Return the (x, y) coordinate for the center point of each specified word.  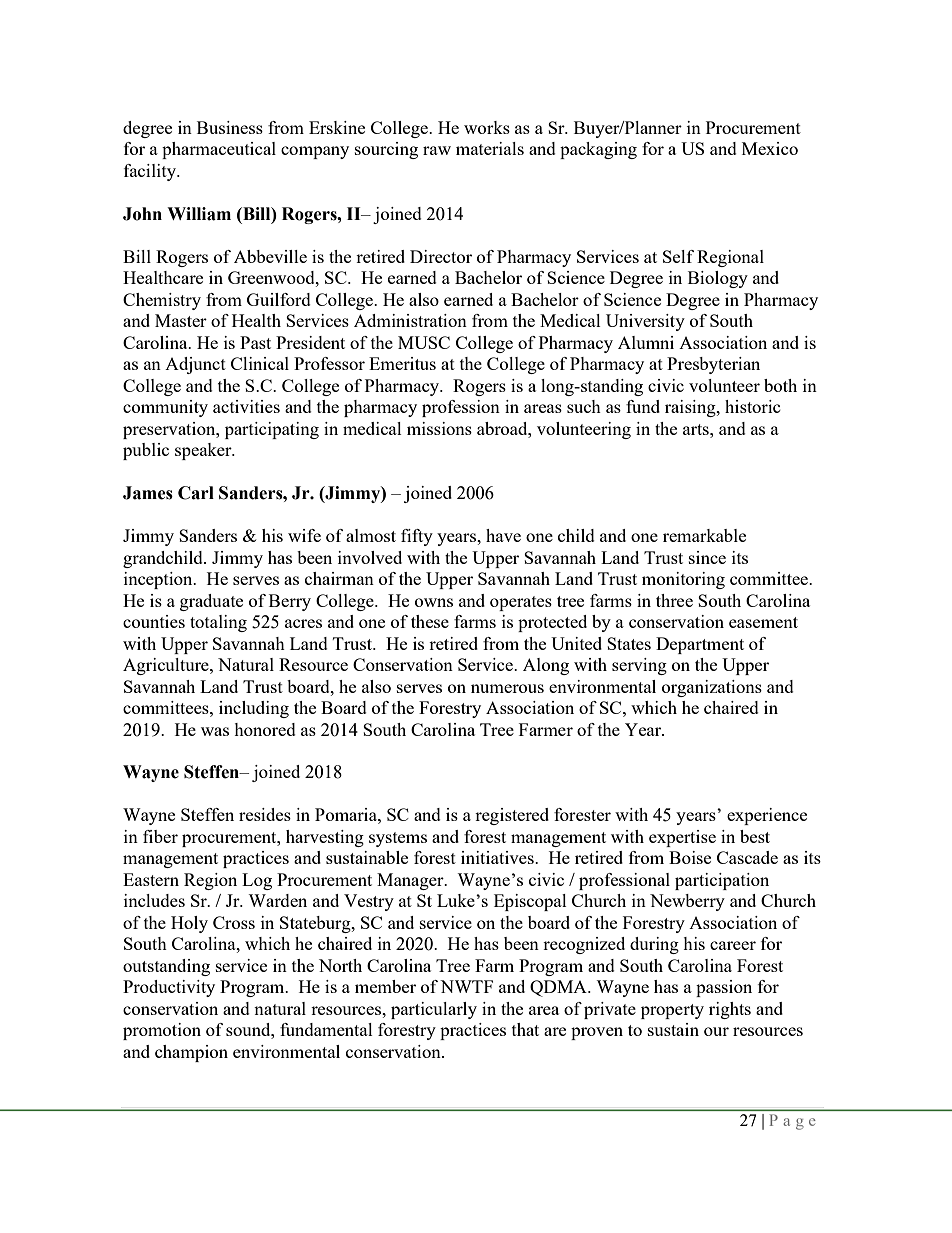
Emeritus (402, 363)
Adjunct (195, 365)
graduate (211, 602)
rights (730, 1010)
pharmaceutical (219, 150)
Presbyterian (713, 365)
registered (512, 816)
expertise (682, 838)
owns (434, 602)
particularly (434, 1010)
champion (191, 1053)
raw (437, 150)
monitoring (683, 580)
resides (265, 814)
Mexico (770, 148)
